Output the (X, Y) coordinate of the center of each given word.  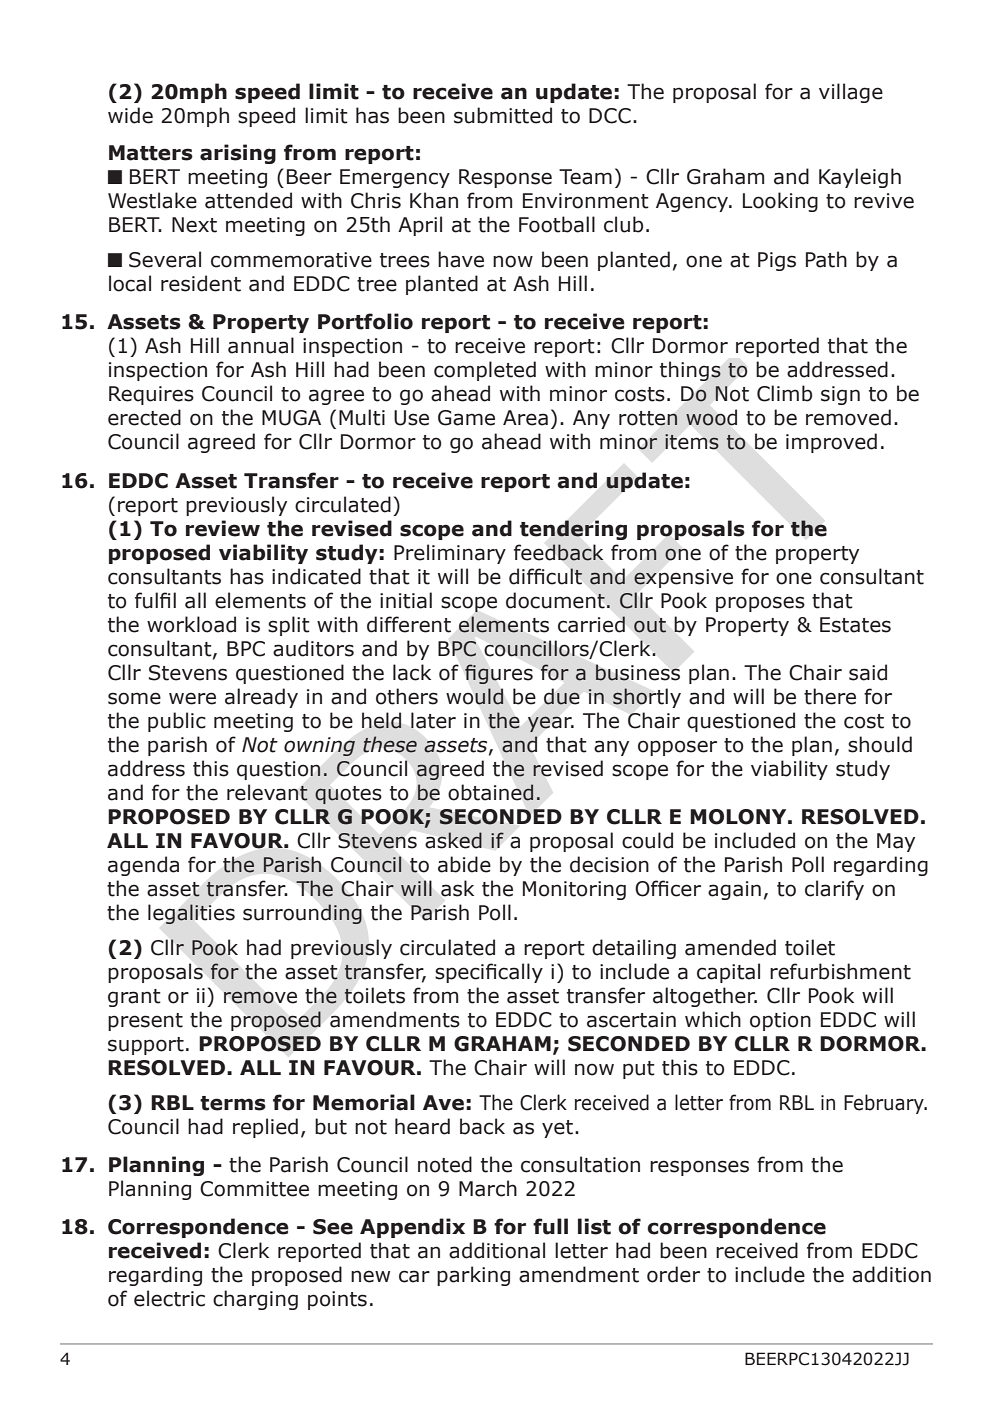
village (851, 93)
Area (525, 418)
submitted (503, 115)
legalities (191, 914)
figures (499, 674)
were (192, 698)
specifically (489, 973)
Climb (784, 393)
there (830, 696)
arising (238, 154)
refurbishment (840, 971)
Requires (151, 395)
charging (255, 1300)
